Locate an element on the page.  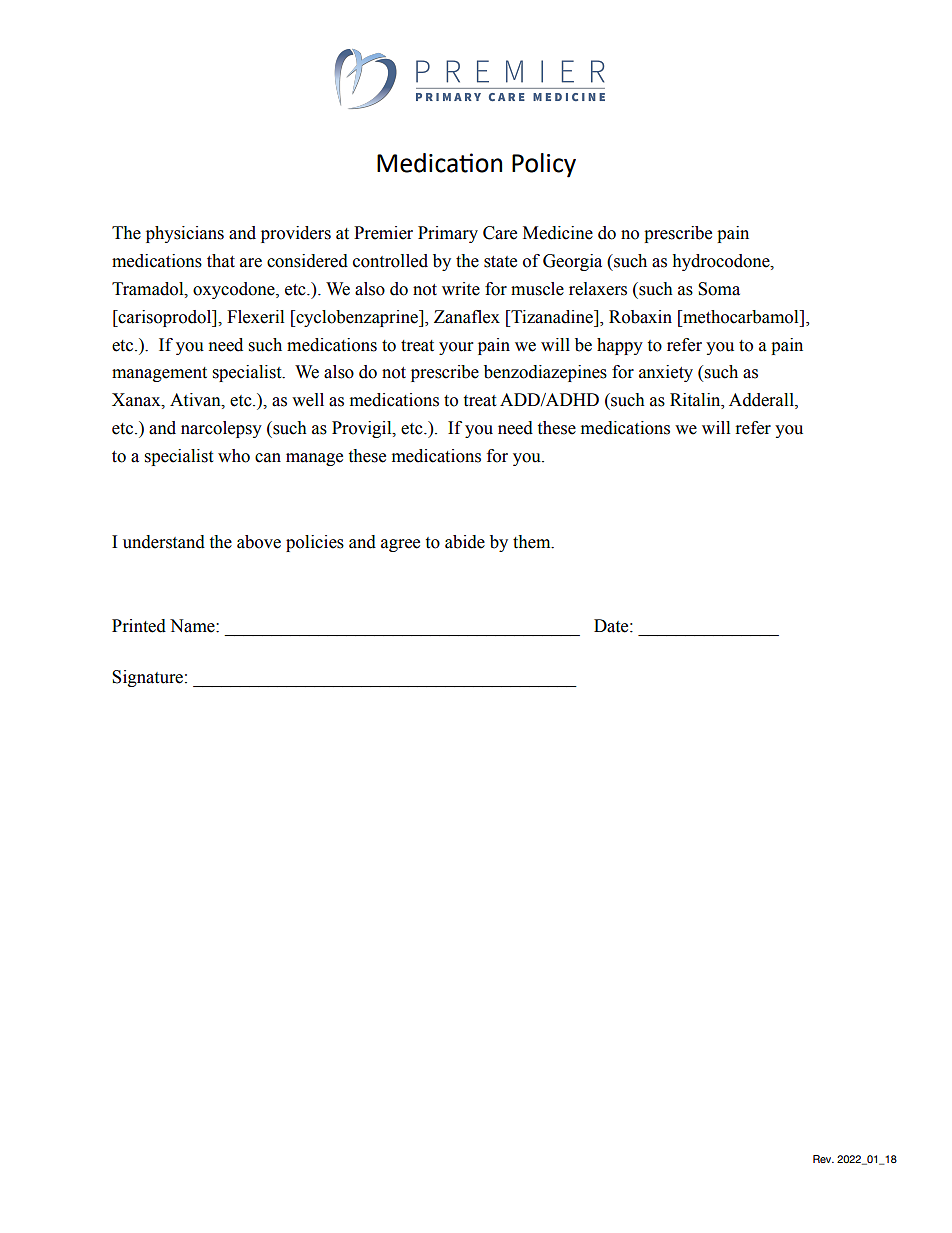
Name is located at coordinates (193, 626).
